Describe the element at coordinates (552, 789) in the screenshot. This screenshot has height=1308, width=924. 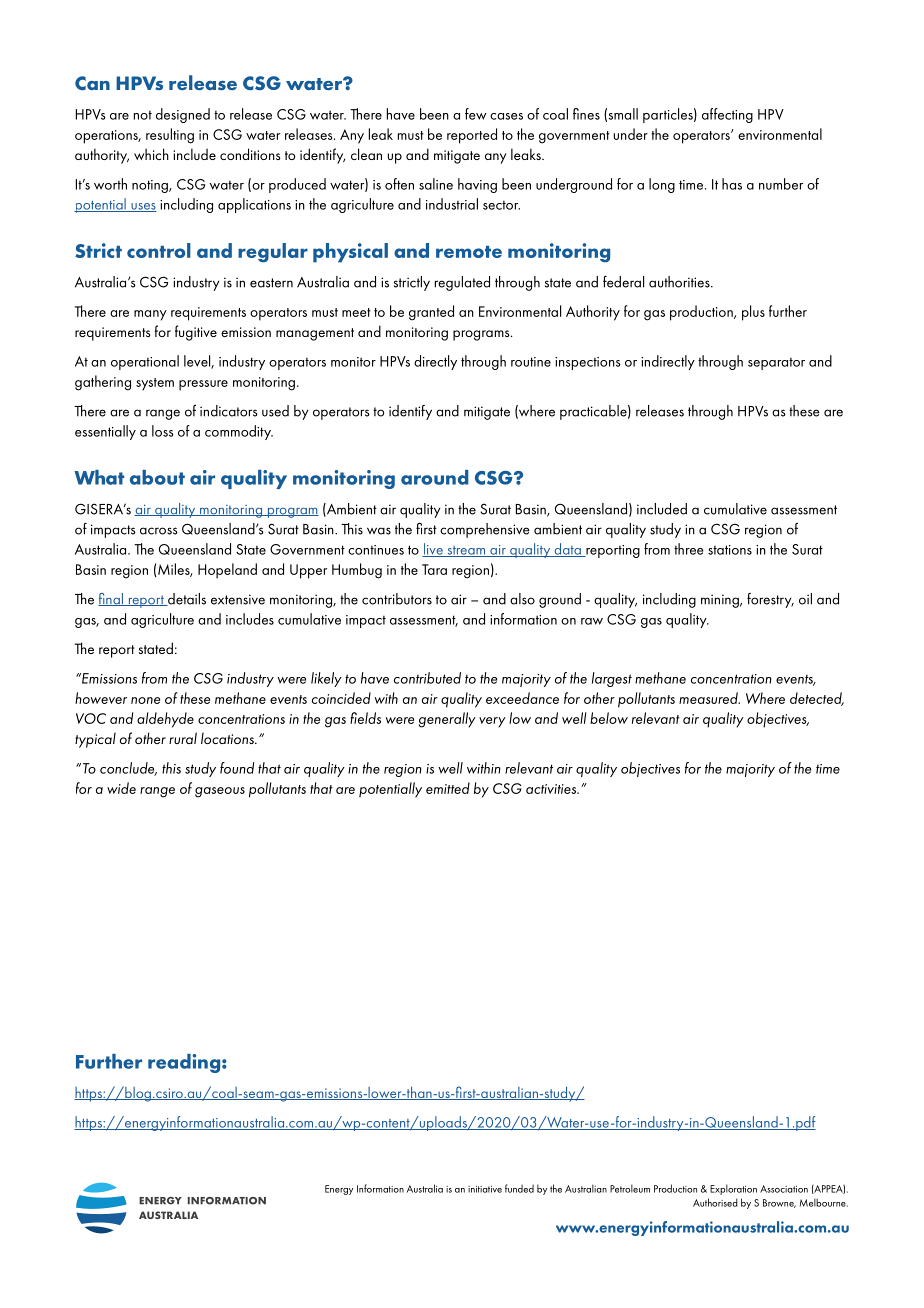
I see `activities` at that location.
